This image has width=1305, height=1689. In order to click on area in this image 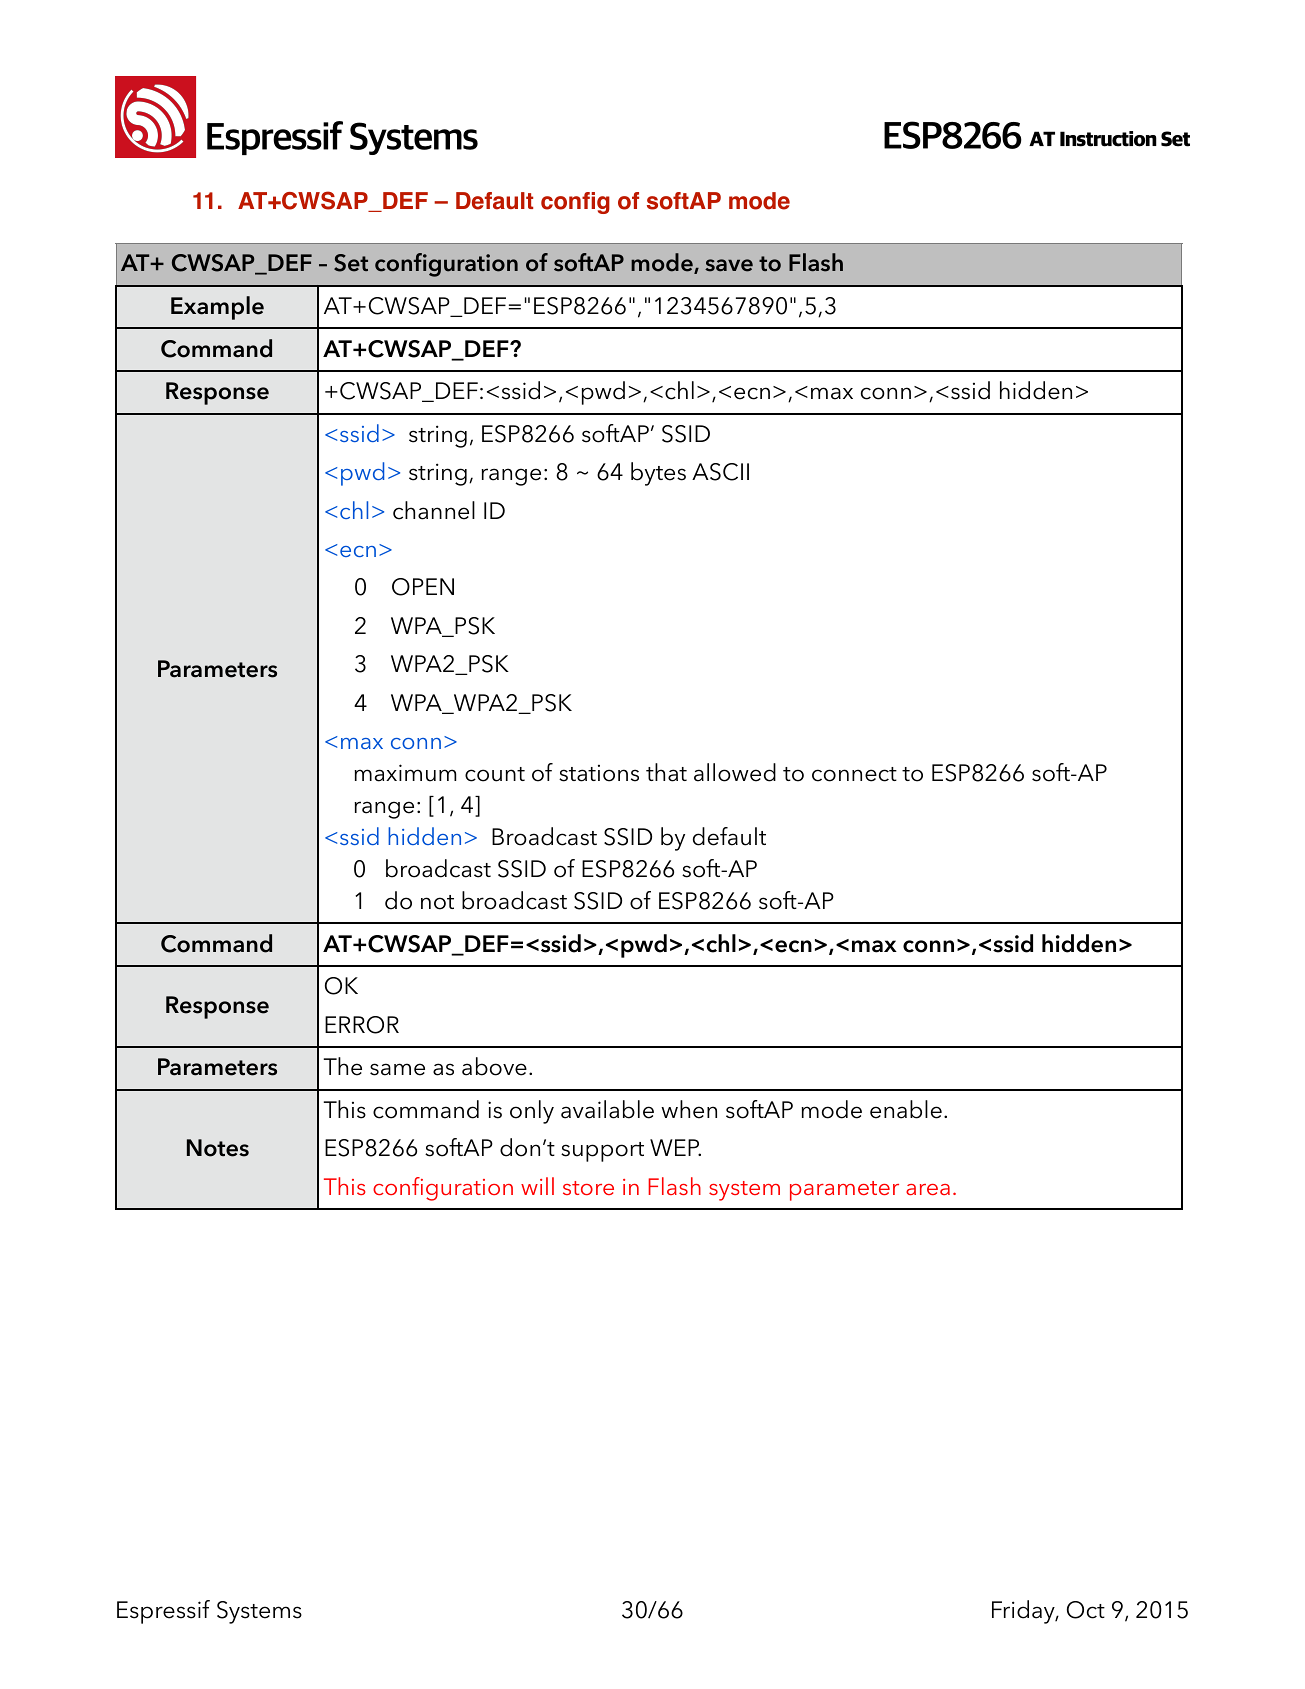, I will do `click(928, 1189)`.
